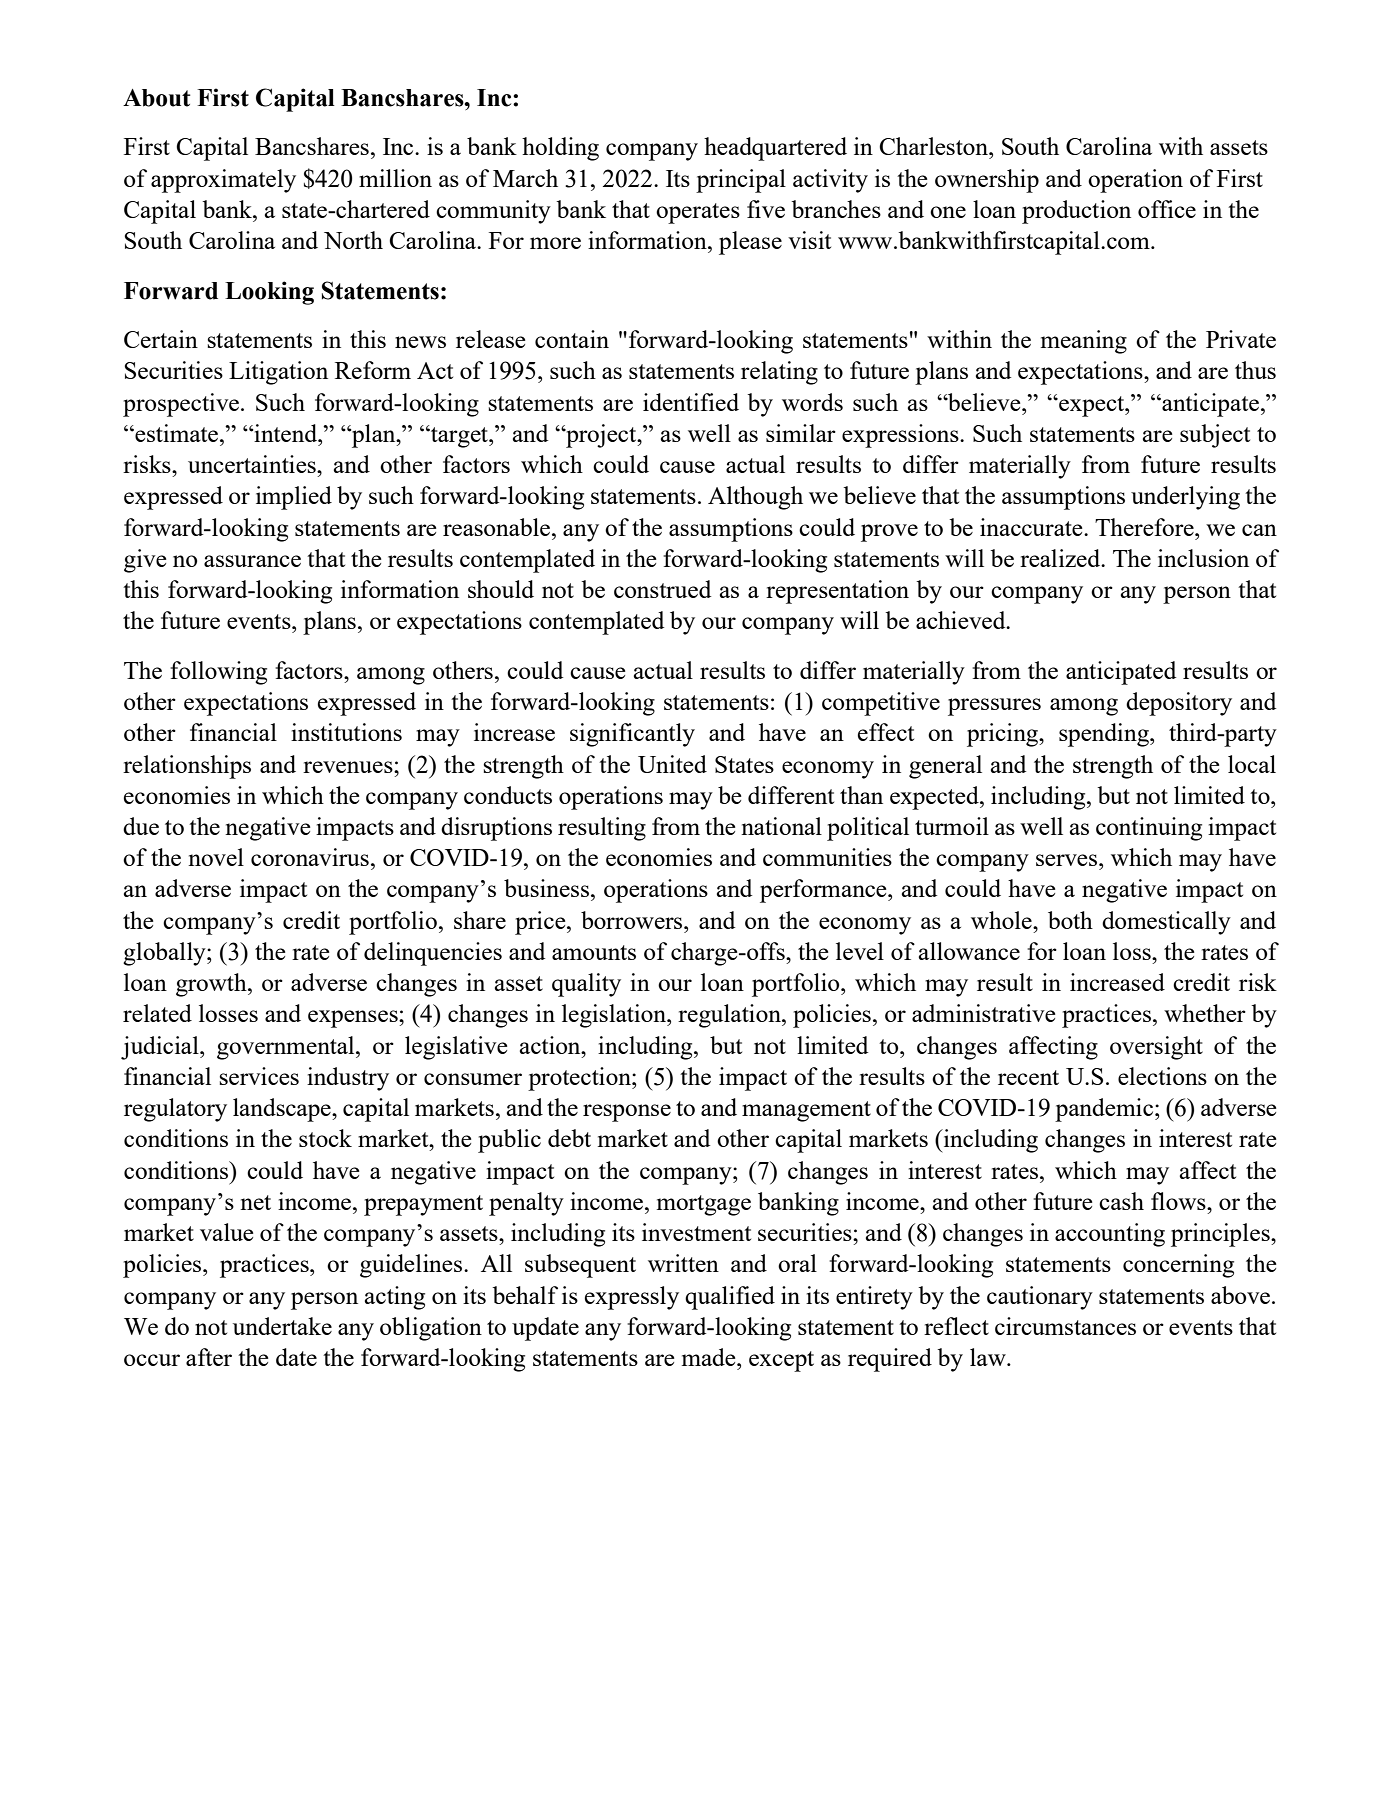 The height and width of the screenshot is (1812, 1400). Describe the element at coordinates (1145, 527) in the screenshot. I see `Therefore` at that location.
